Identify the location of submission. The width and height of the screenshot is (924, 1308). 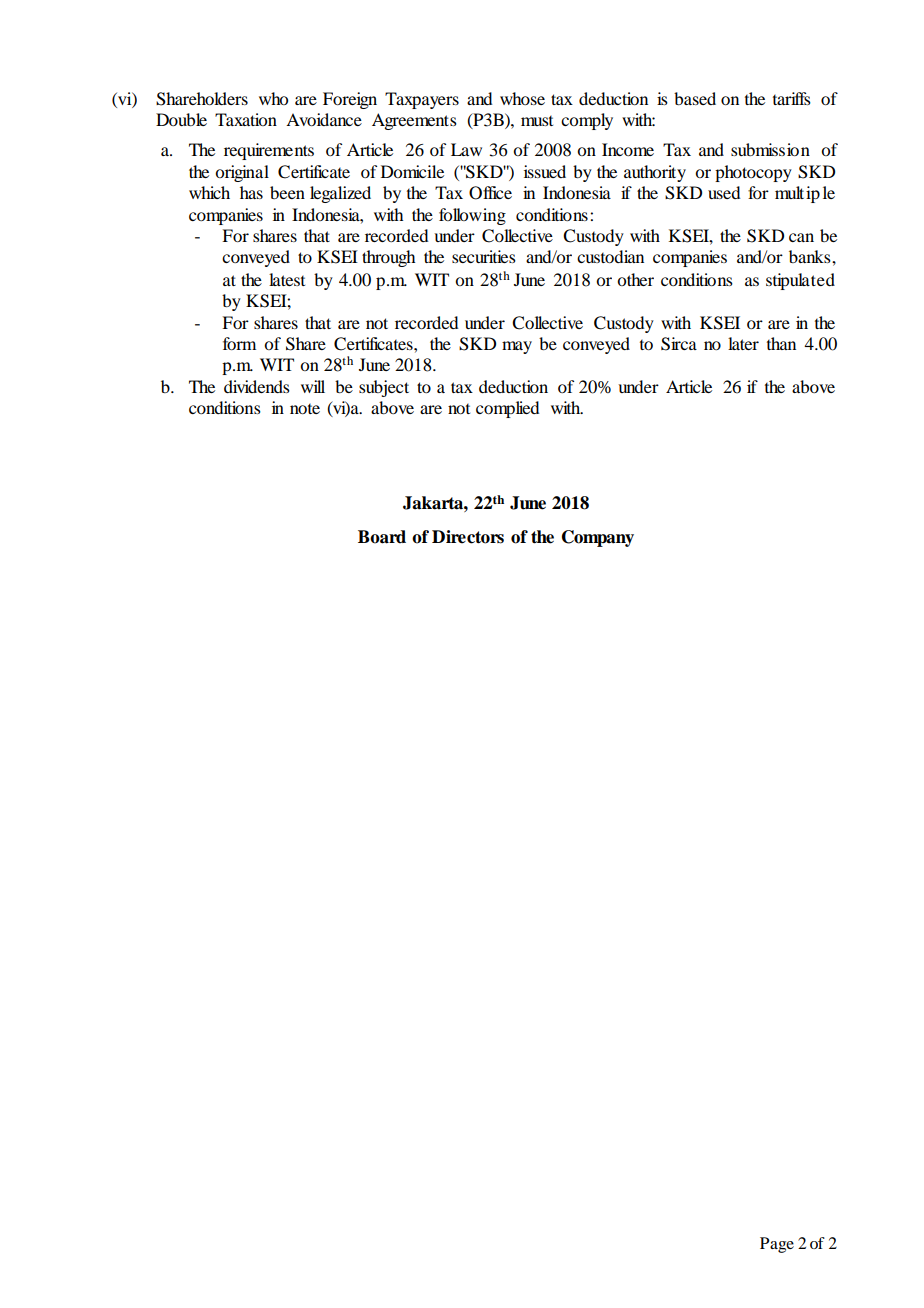
(770, 149).
